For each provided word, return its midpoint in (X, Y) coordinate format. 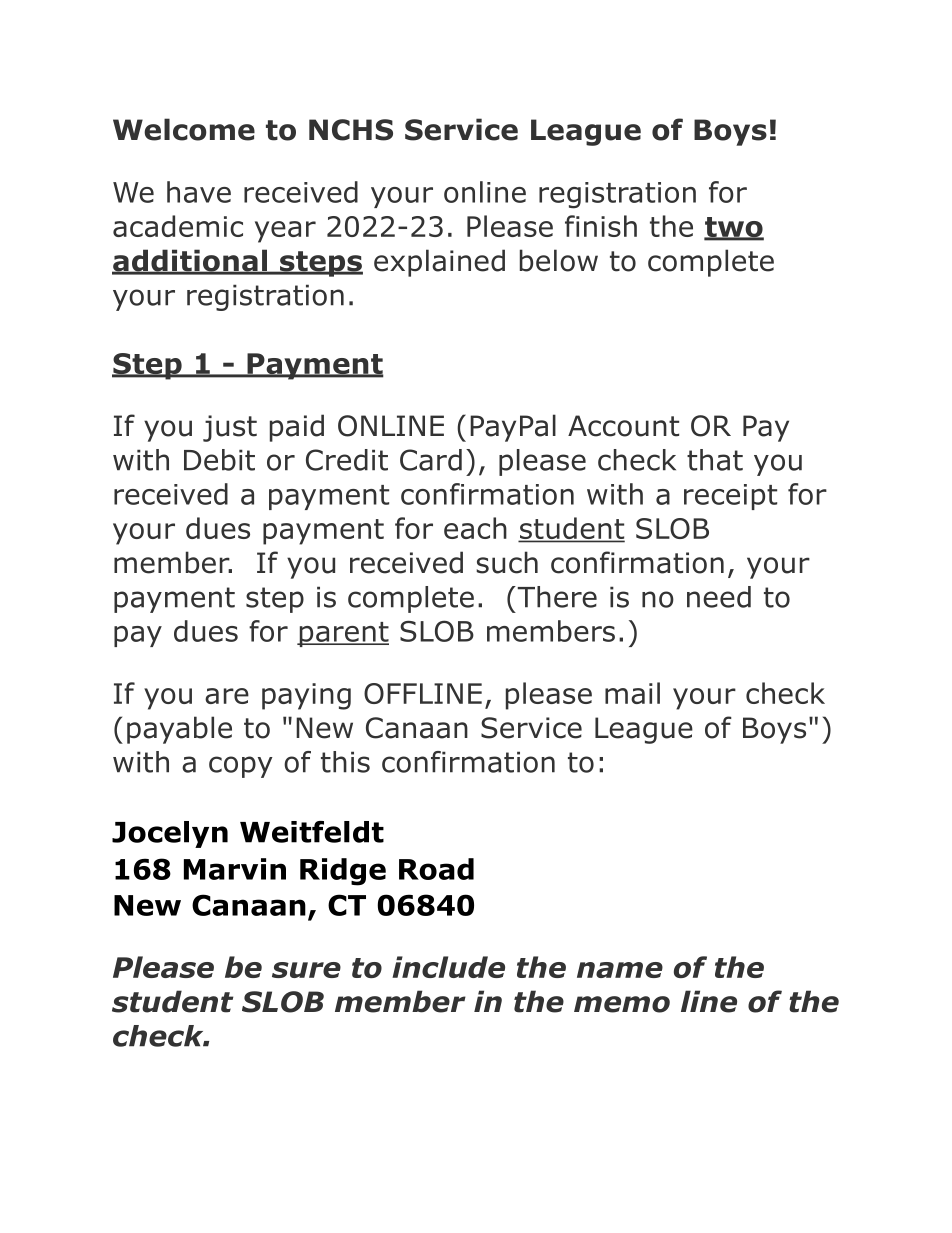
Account (623, 426)
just (230, 428)
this (345, 762)
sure (306, 970)
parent (343, 634)
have (199, 192)
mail (632, 693)
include (448, 967)
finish (601, 226)
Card (431, 460)
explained (439, 263)
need (719, 597)
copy (241, 767)
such (507, 562)
